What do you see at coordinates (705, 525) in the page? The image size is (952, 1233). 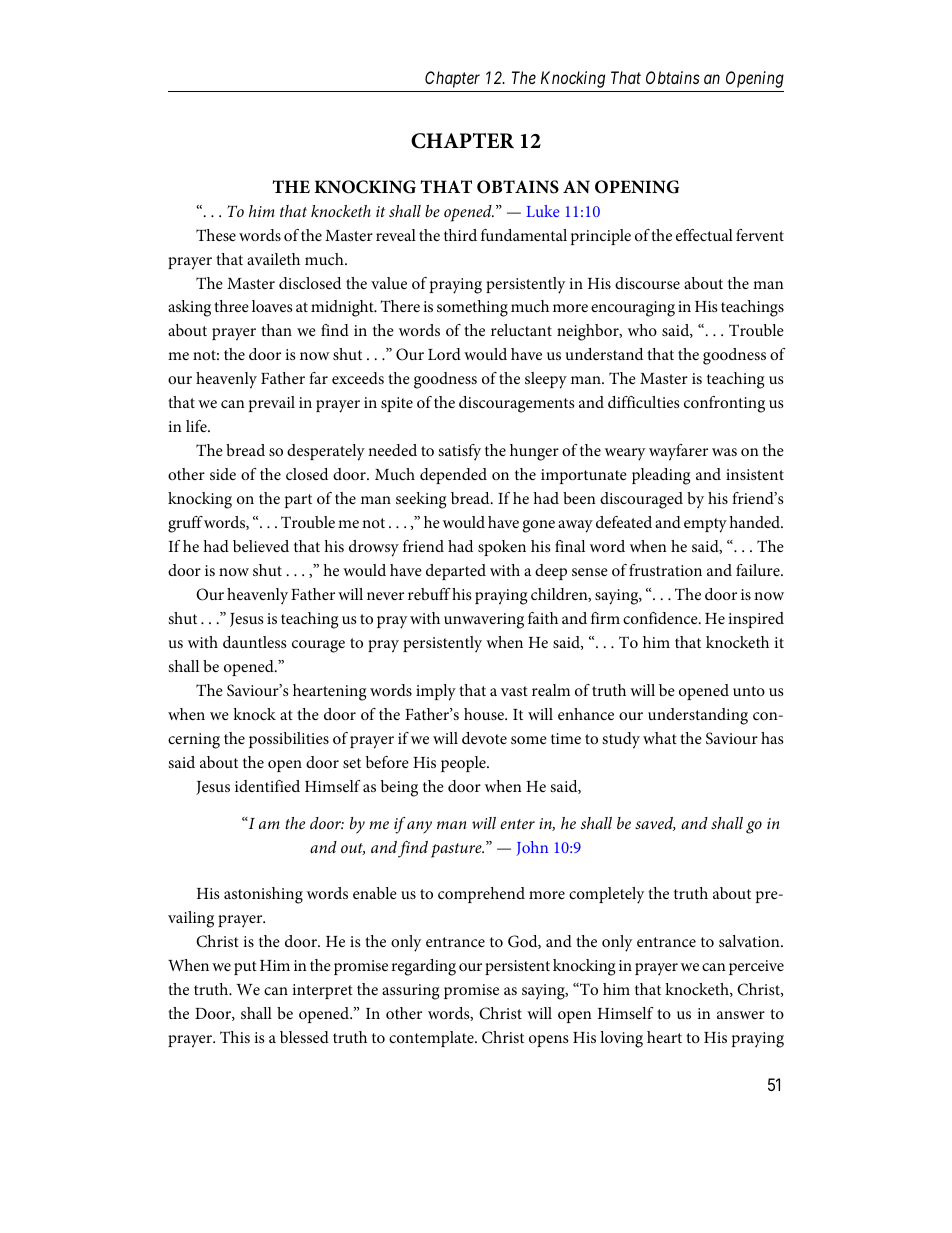 I see `empty` at bounding box center [705, 525].
